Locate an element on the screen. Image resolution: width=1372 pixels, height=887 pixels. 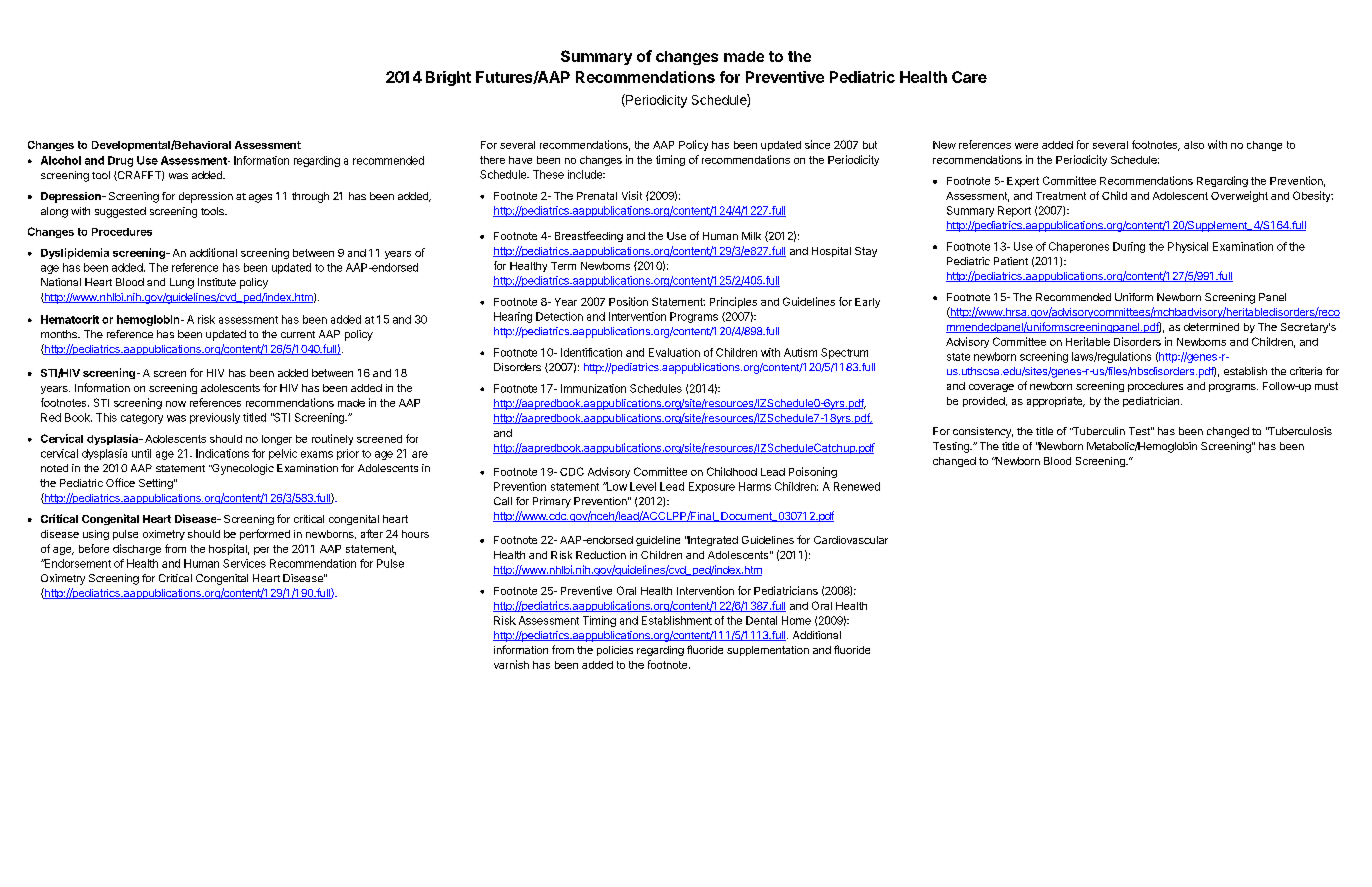
Physical is located at coordinates (1188, 247).
